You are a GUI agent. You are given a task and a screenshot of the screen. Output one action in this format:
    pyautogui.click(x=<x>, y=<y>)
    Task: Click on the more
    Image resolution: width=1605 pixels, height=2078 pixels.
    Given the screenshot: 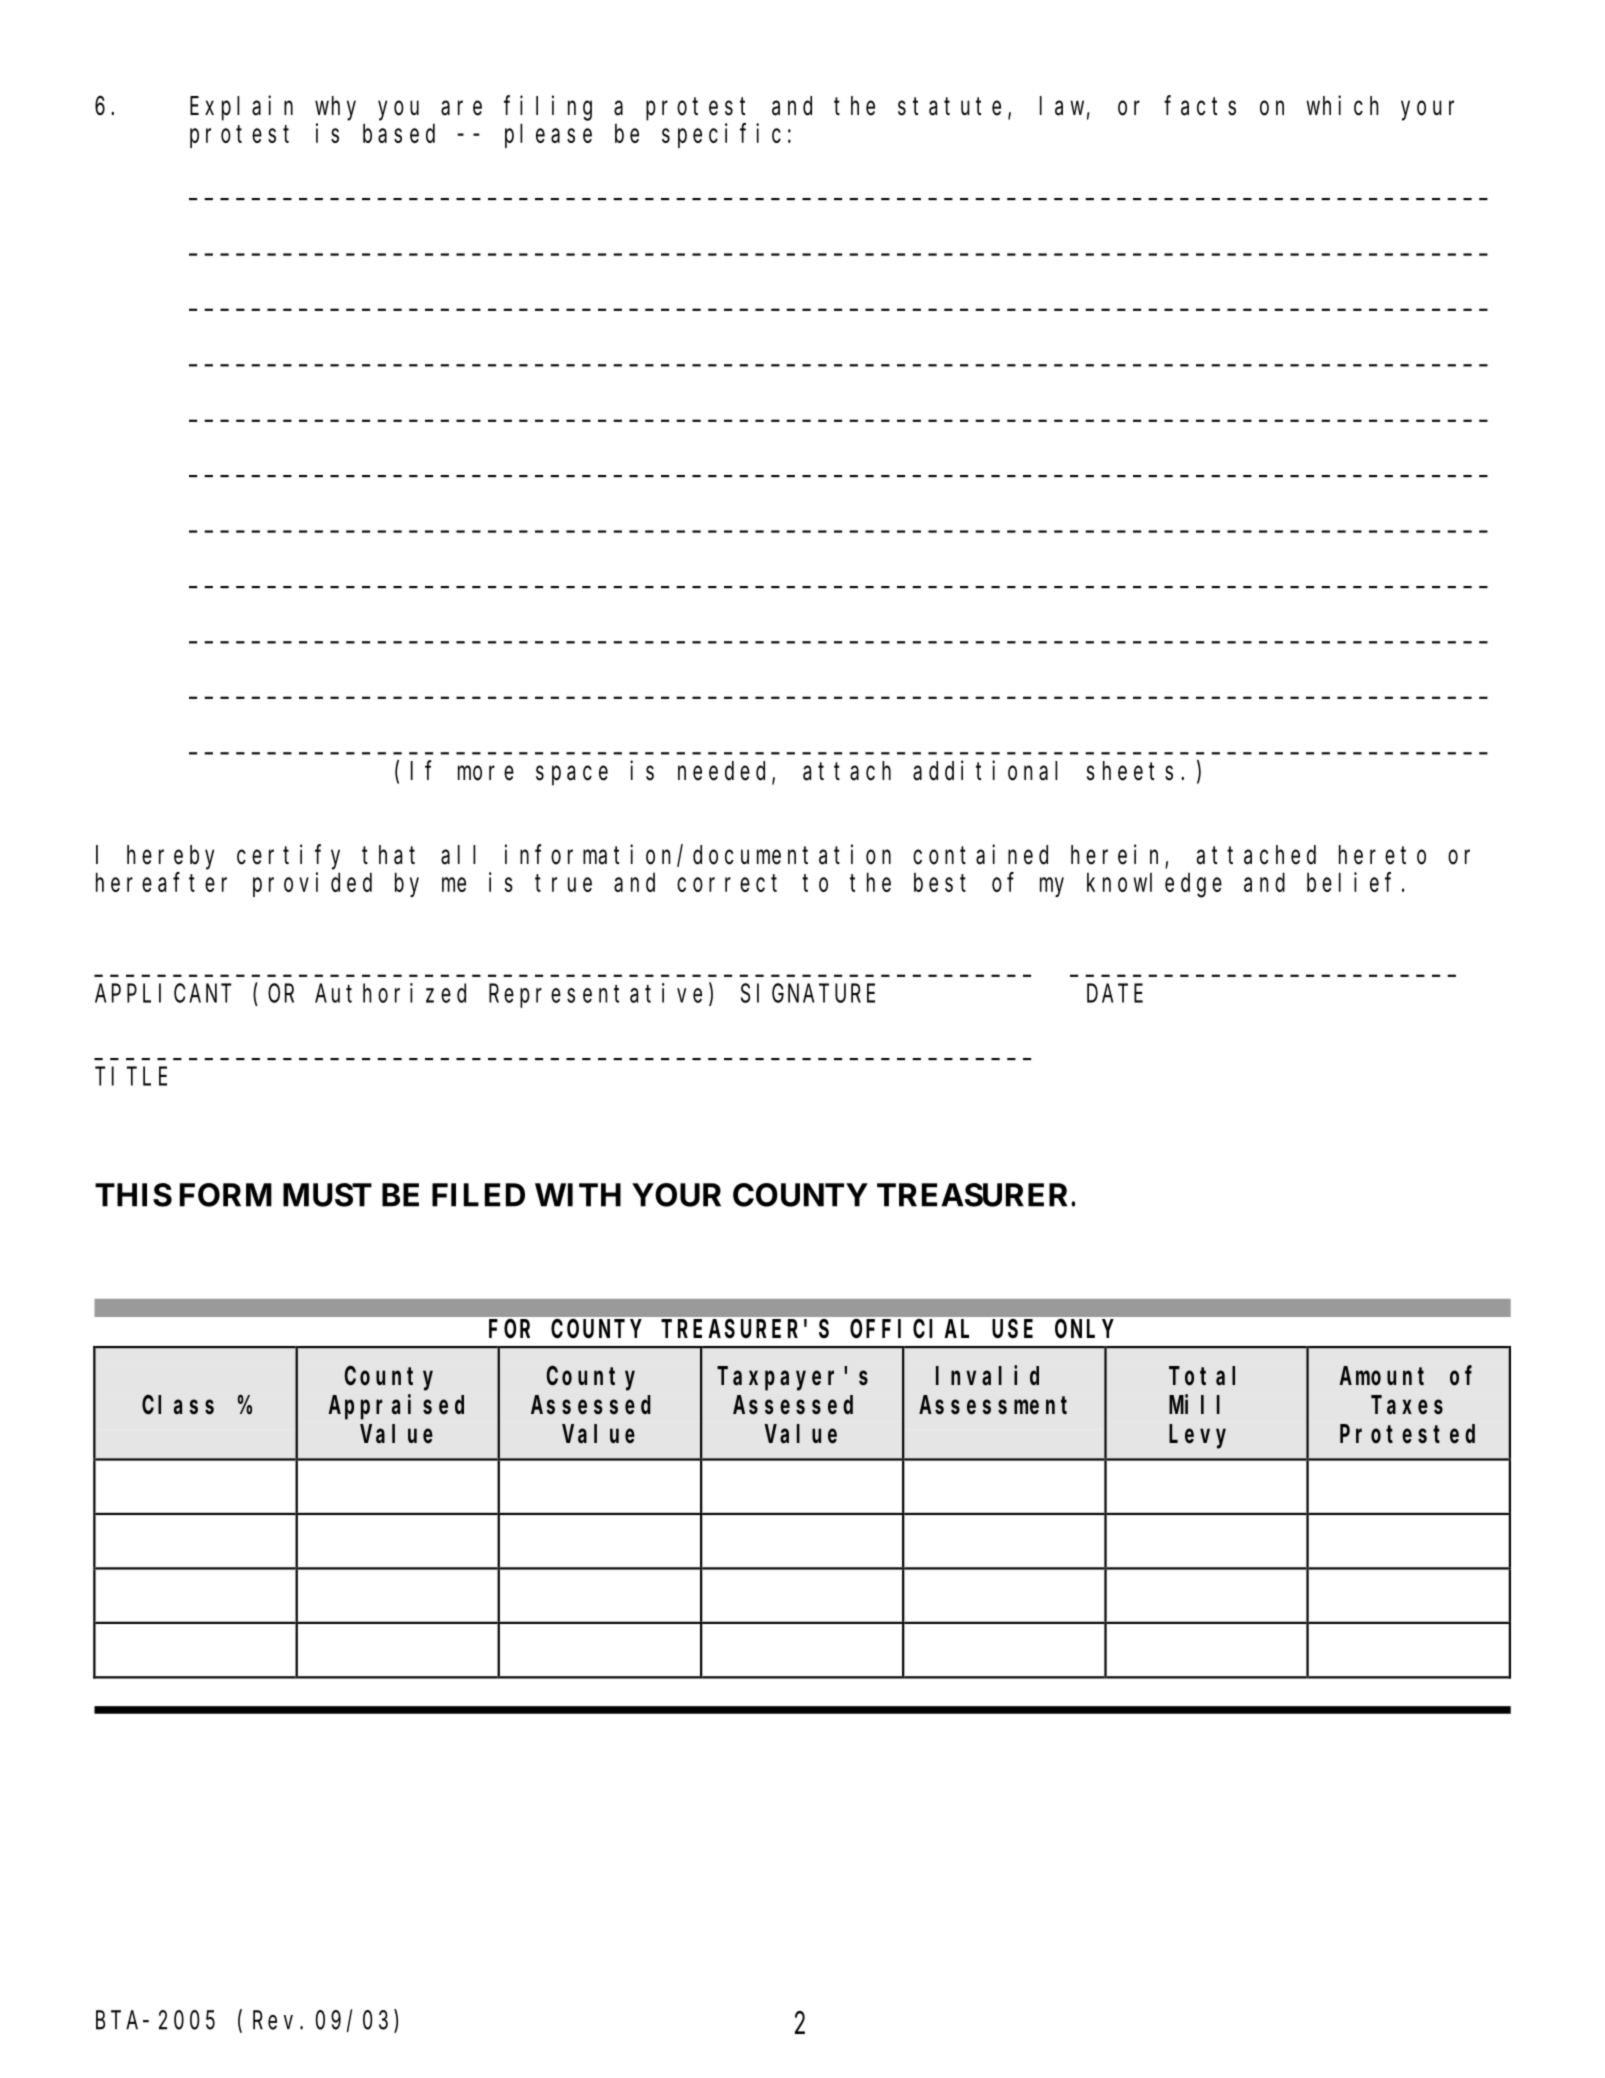 What is the action you would take?
    pyautogui.click(x=486, y=773)
